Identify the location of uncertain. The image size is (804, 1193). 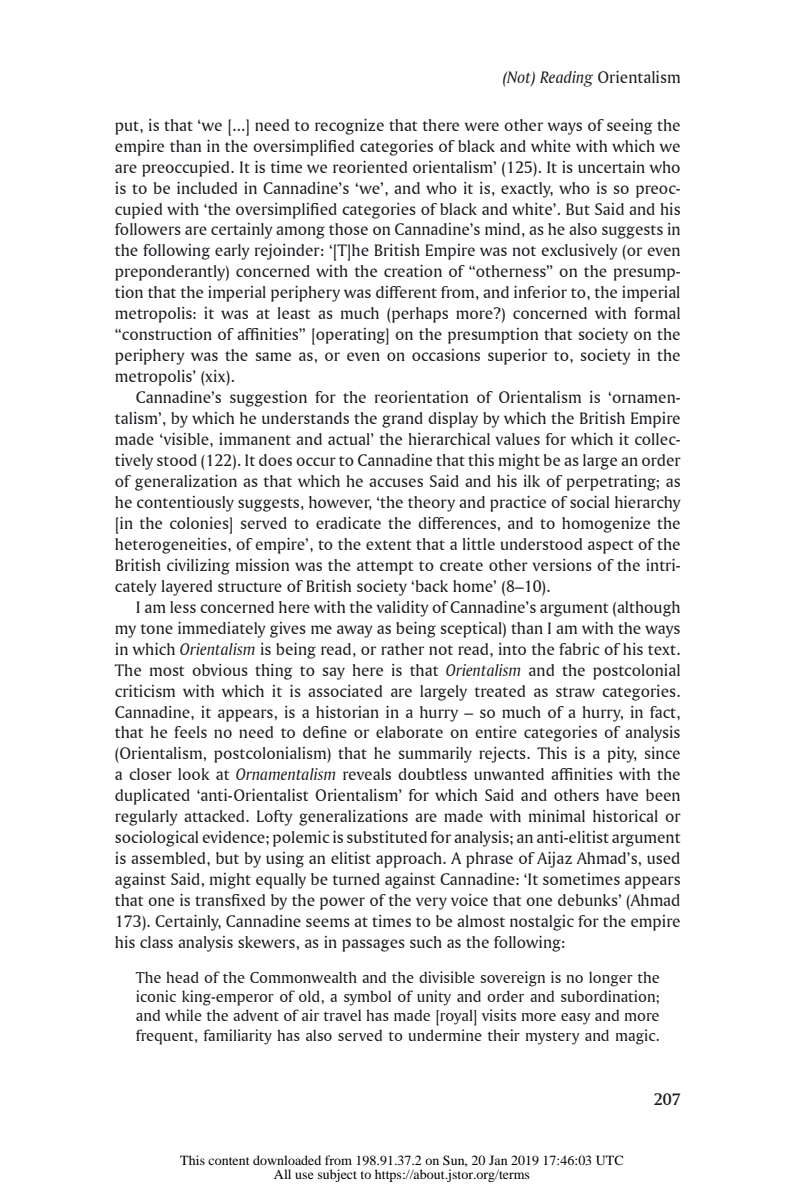
(611, 167).
